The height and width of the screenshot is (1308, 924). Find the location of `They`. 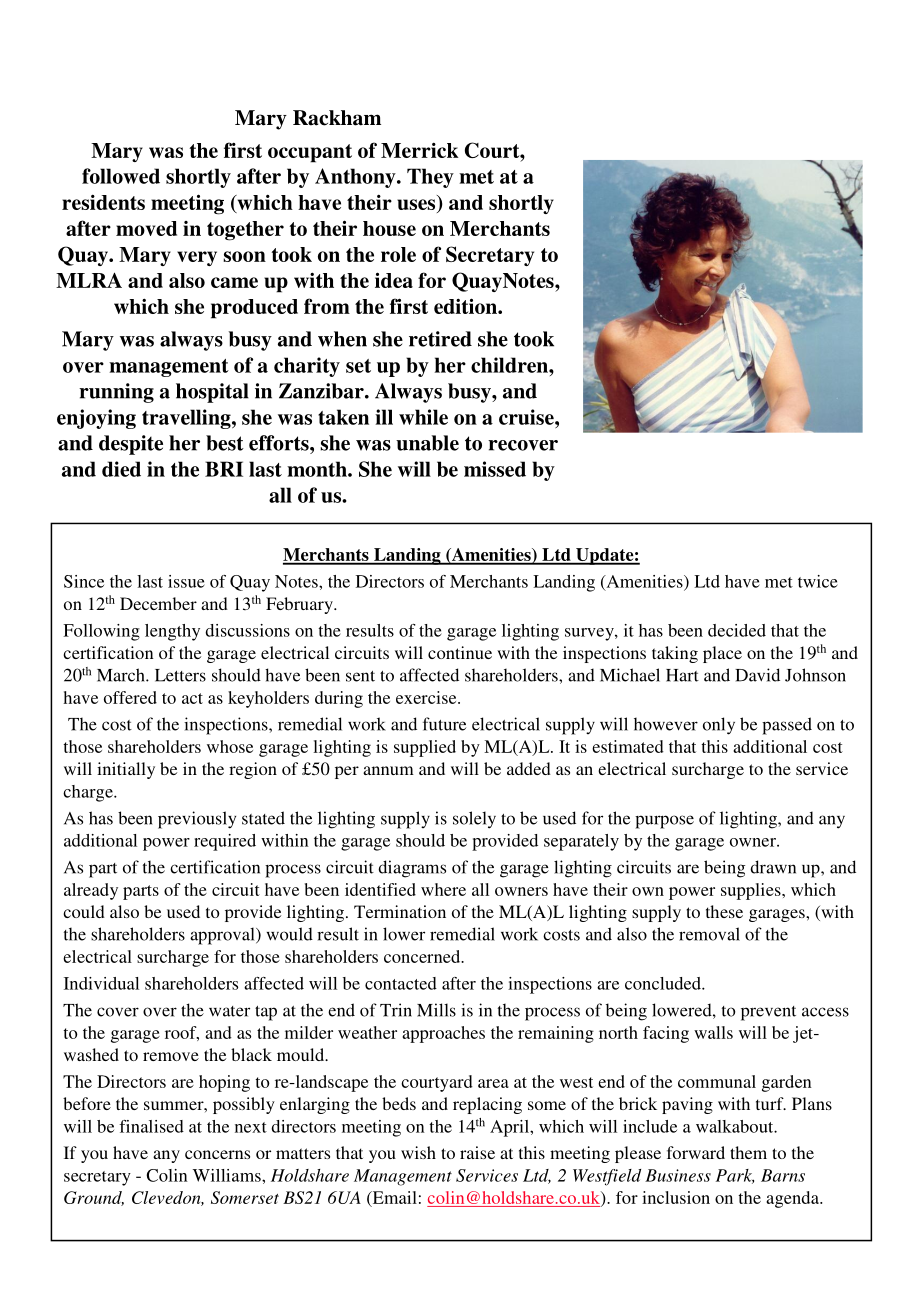

They is located at coordinates (430, 178).
